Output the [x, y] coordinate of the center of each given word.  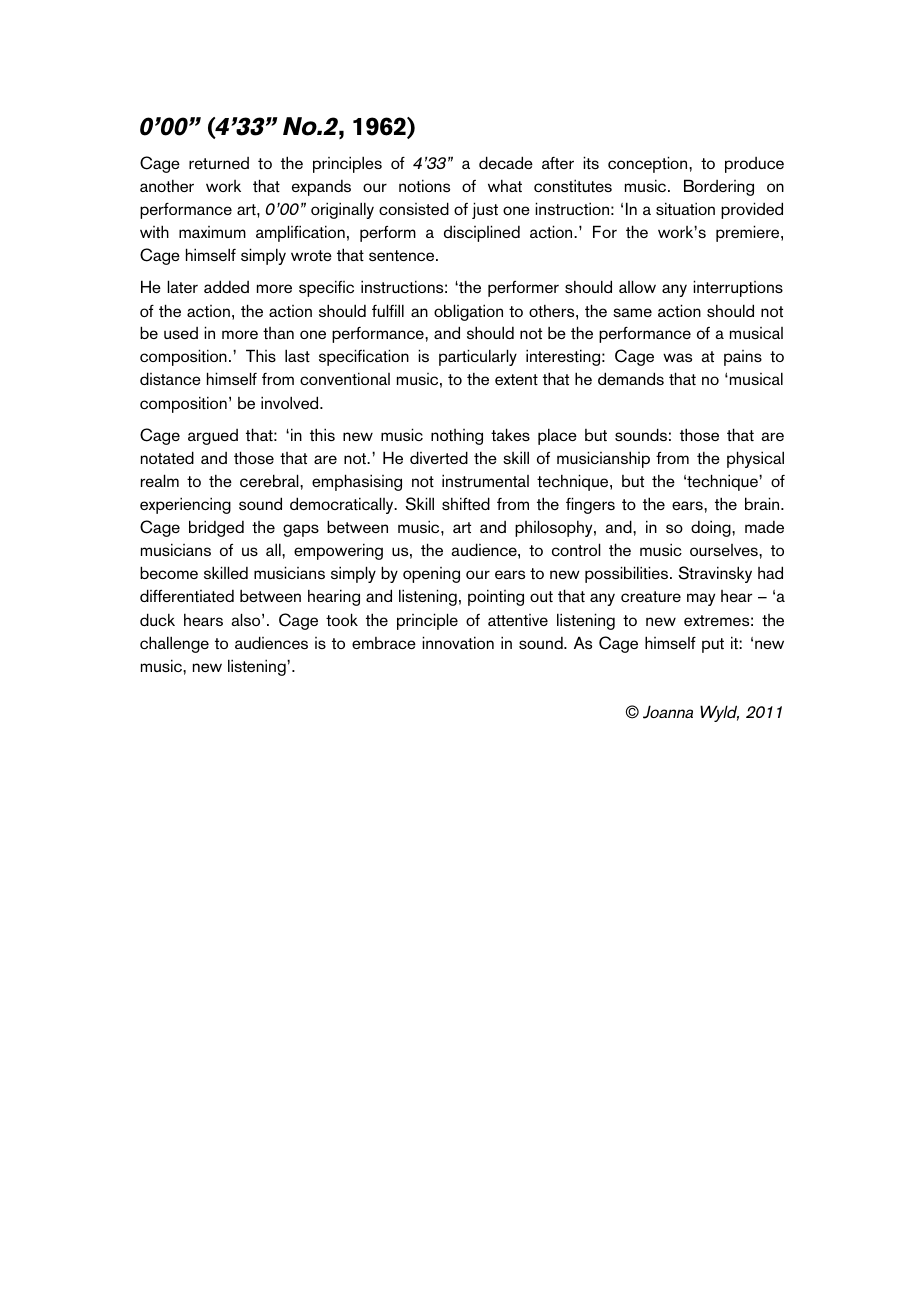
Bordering [719, 187]
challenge [174, 644]
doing [712, 528]
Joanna [668, 712]
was [677, 357]
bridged [216, 528]
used [181, 333]
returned [219, 163]
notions [424, 185]
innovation [458, 642]
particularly [478, 357]
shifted [466, 503]
